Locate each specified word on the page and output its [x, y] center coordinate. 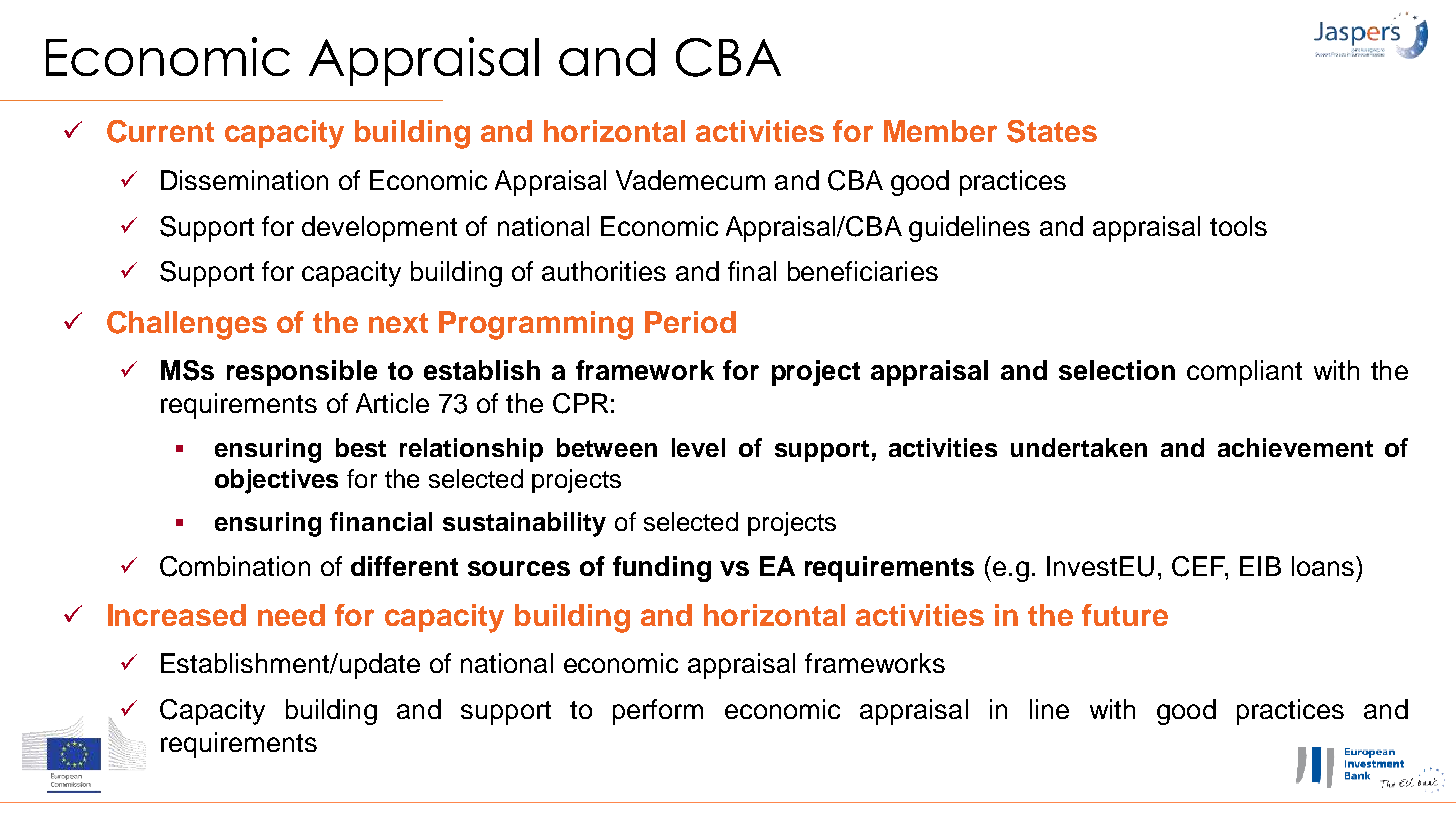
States [1052, 131]
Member [940, 131]
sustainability [524, 524]
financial [381, 521]
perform [658, 712]
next [398, 323]
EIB [1260, 566]
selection [1117, 370]
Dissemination [244, 180]
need [291, 615]
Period [690, 322]
